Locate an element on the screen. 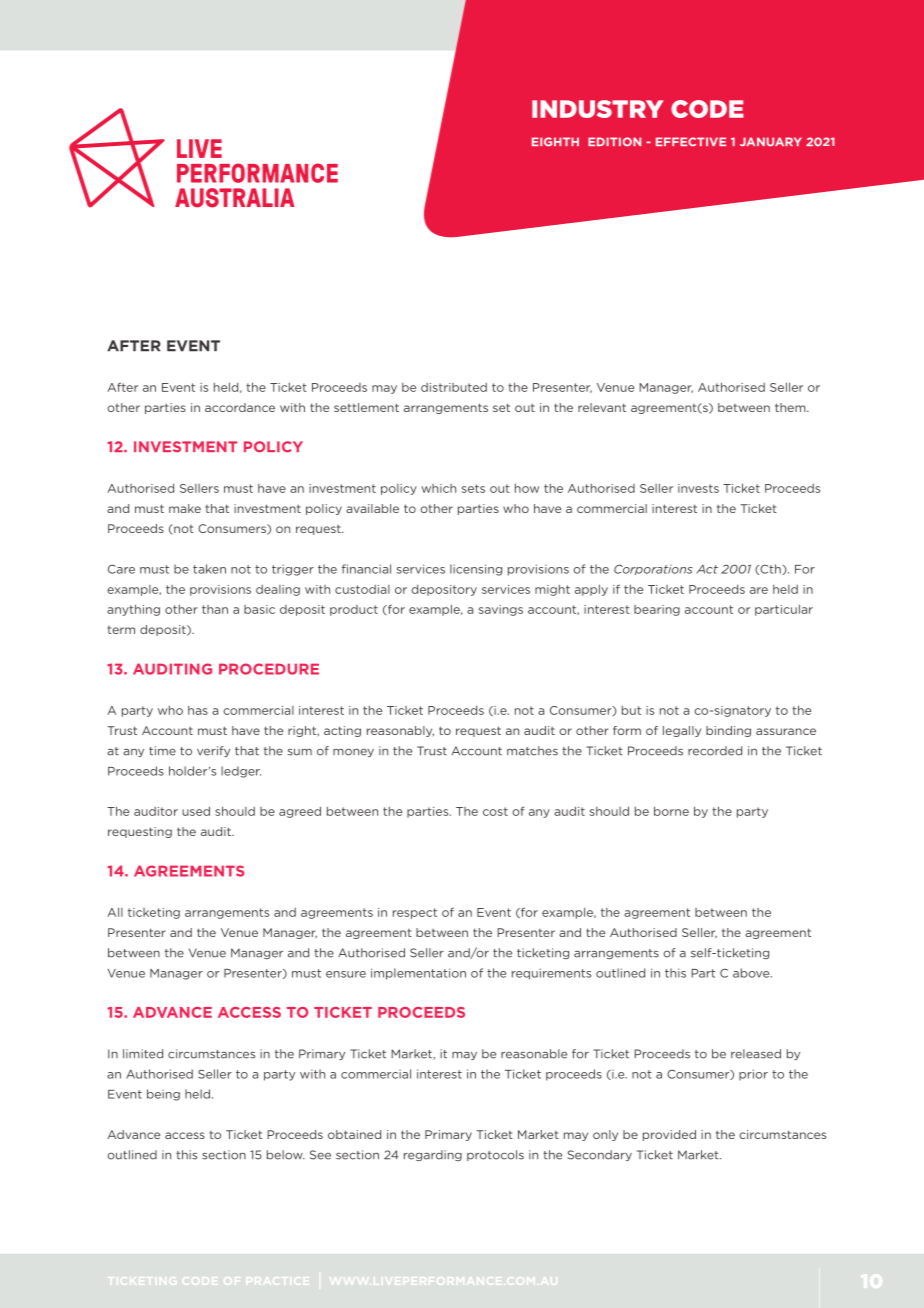 This screenshot has height=1308, width=924. sets is located at coordinates (473, 488).
